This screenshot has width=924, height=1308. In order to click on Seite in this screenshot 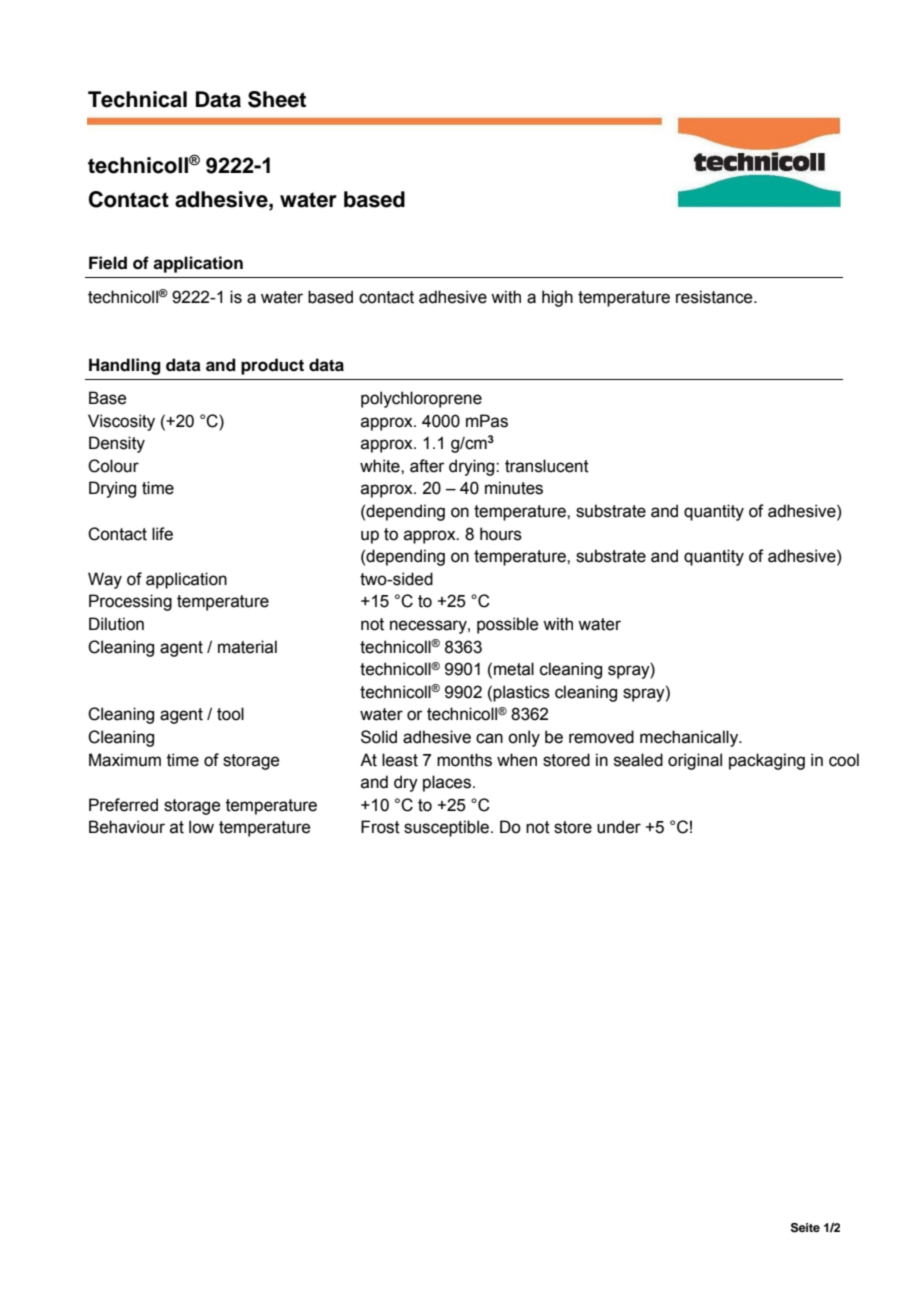, I will do `click(805, 1228)`.
